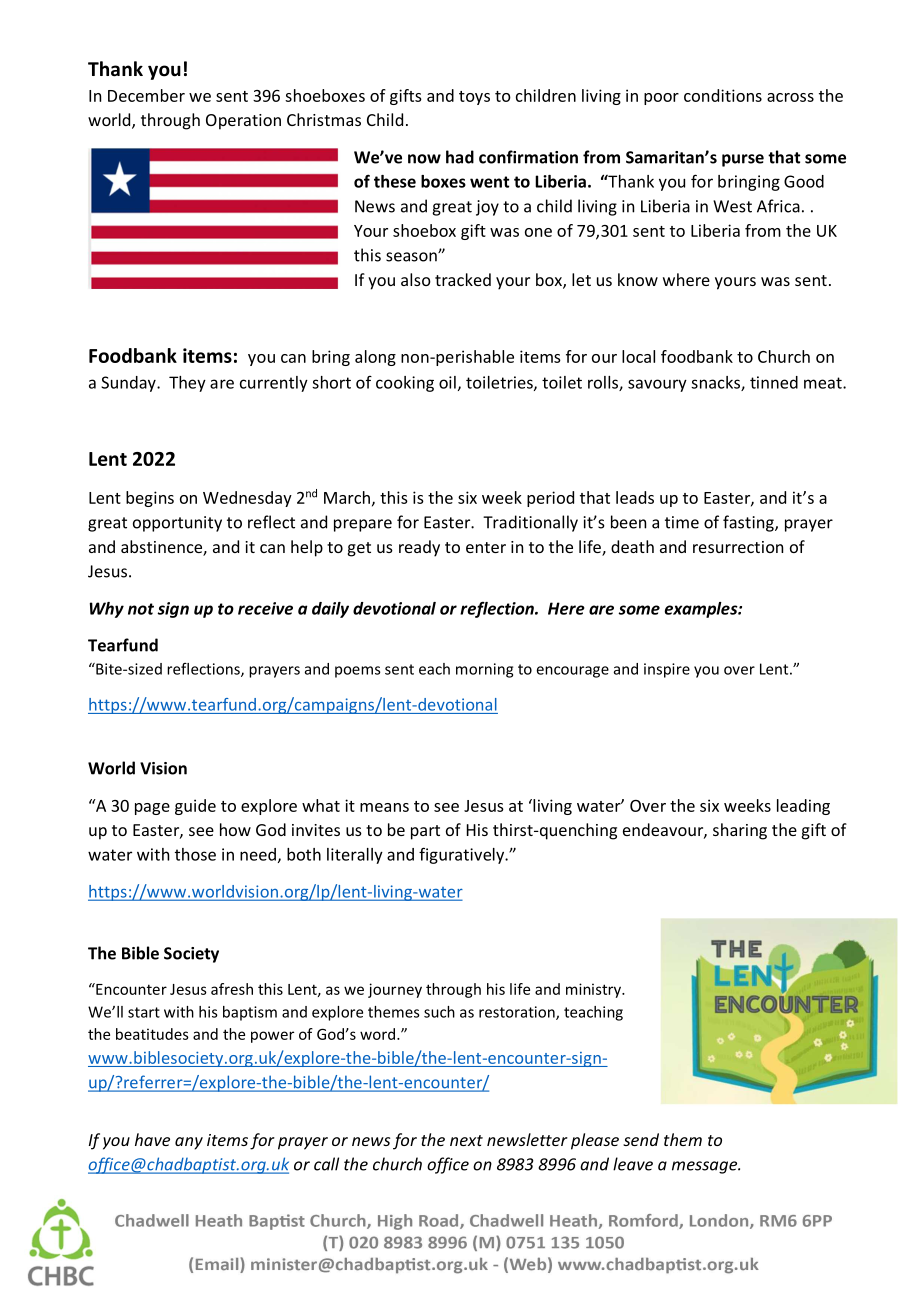 This image has width=924, height=1308. What do you see at coordinates (743, 160) in the image?
I see `purse` at bounding box center [743, 160].
